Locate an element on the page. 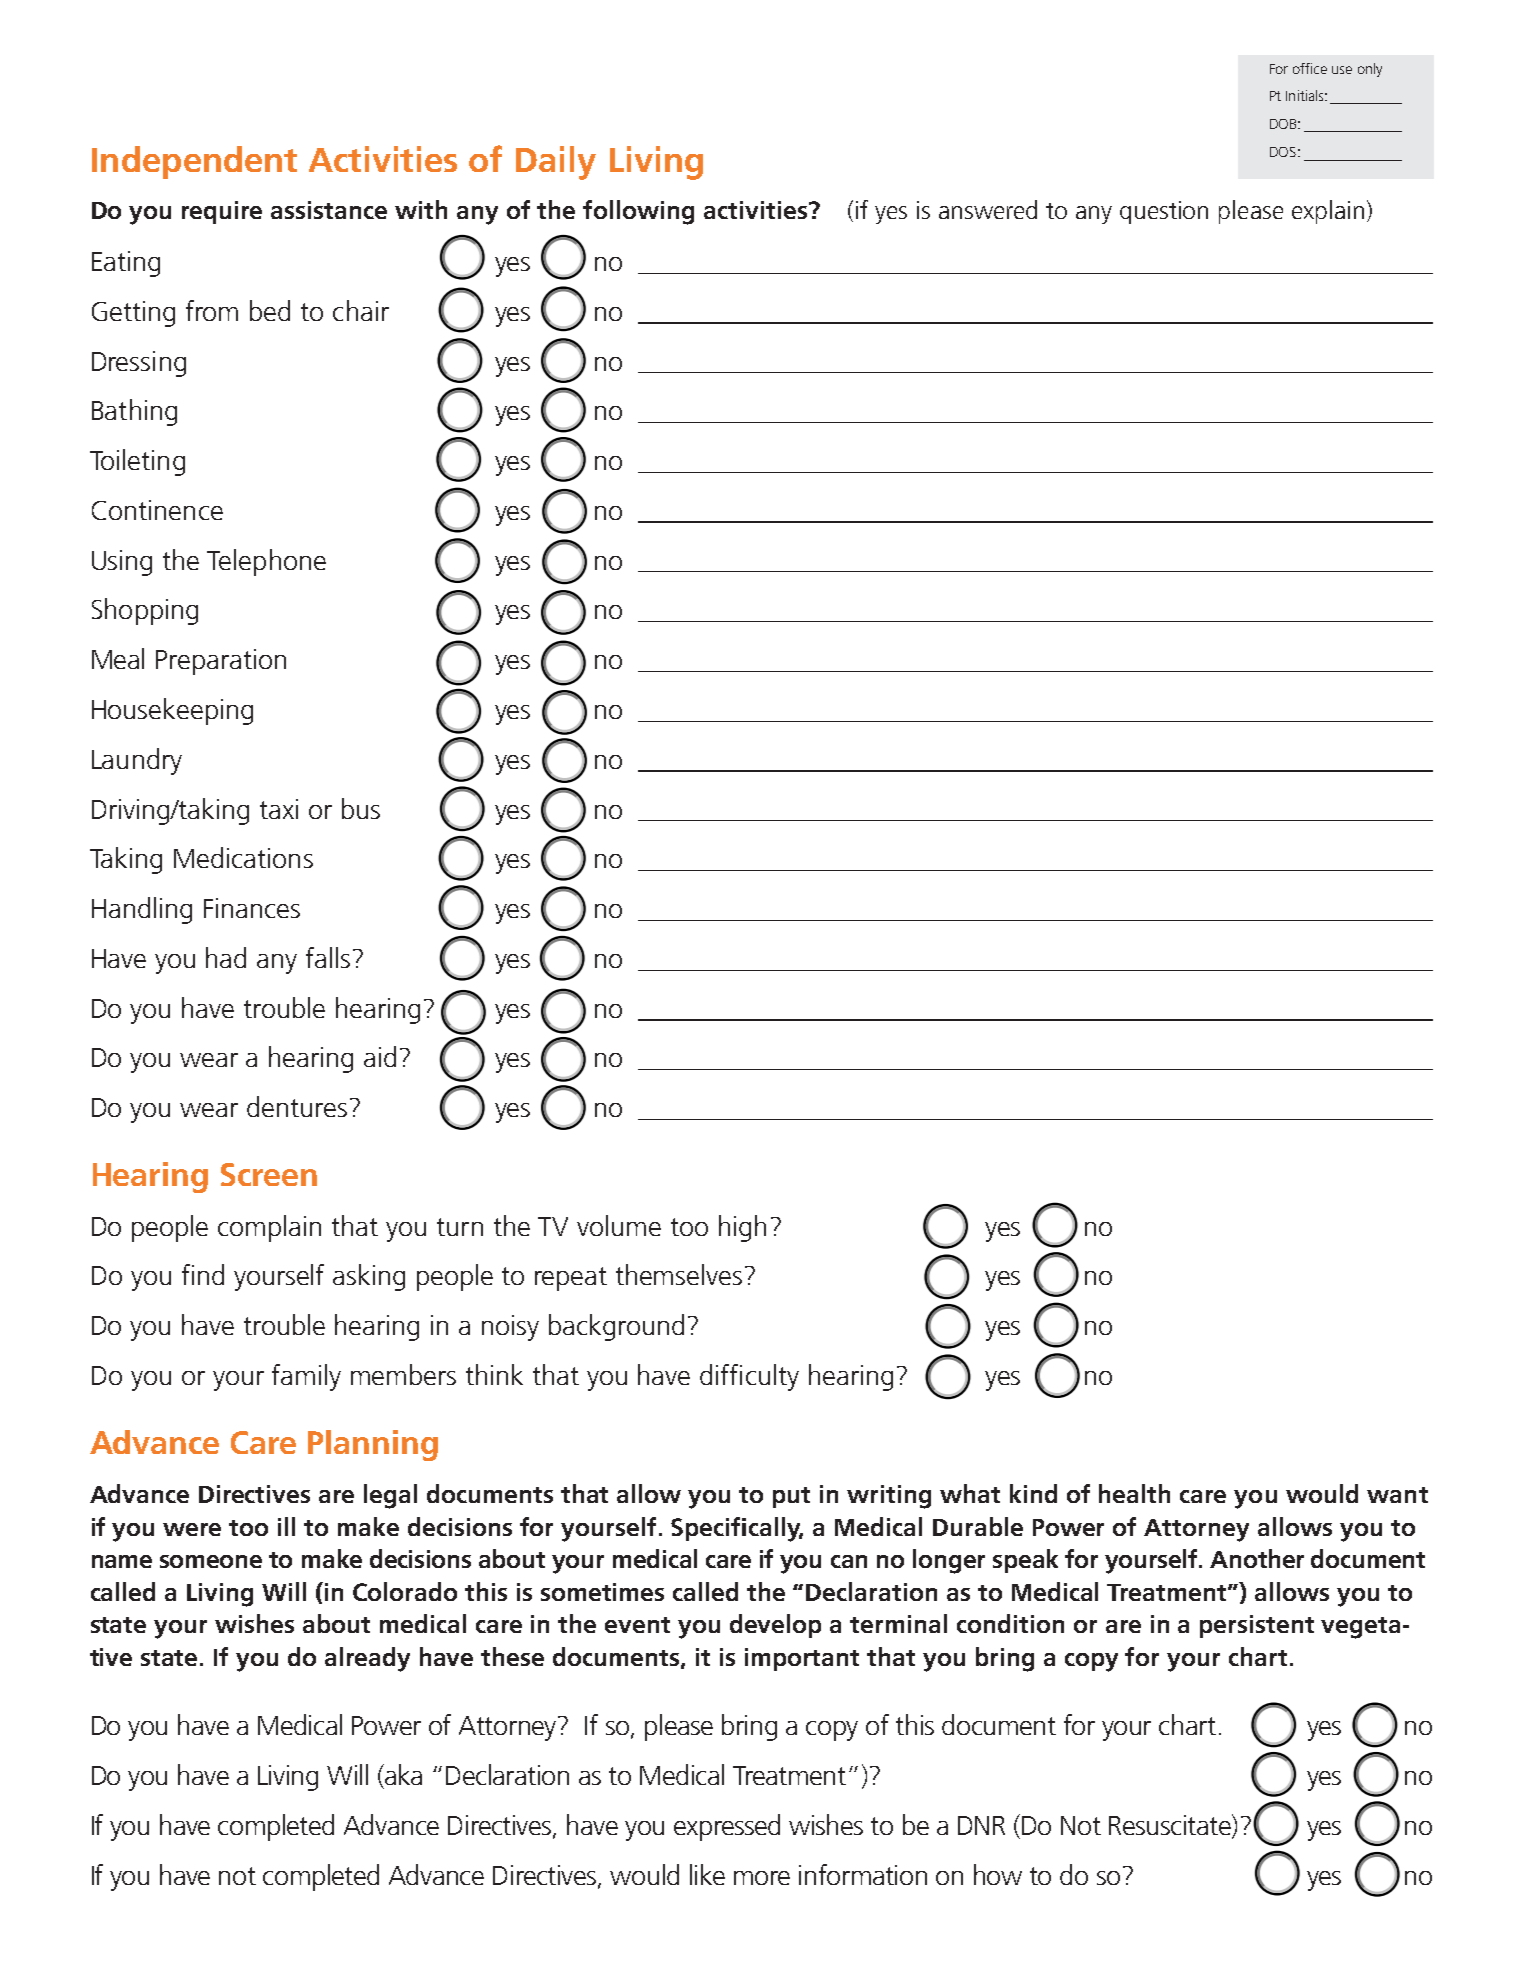 Image resolution: width=1523 pixels, height=1971 pixels. question is located at coordinates (1164, 212).
